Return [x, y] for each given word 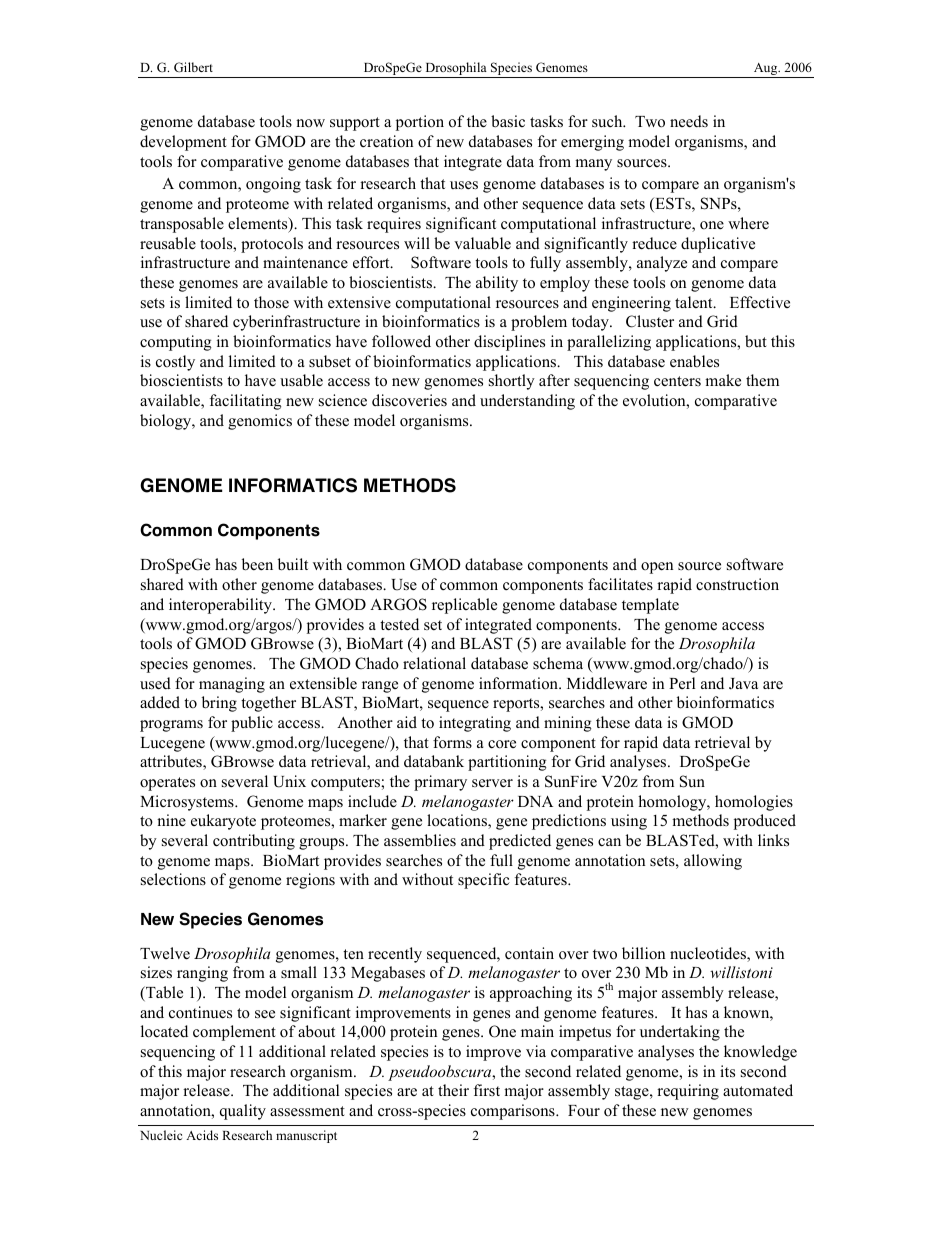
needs [689, 121]
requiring [688, 1092]
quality [243, 1112]
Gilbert [193, 67]
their [453, 1090]
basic [508, 121]
